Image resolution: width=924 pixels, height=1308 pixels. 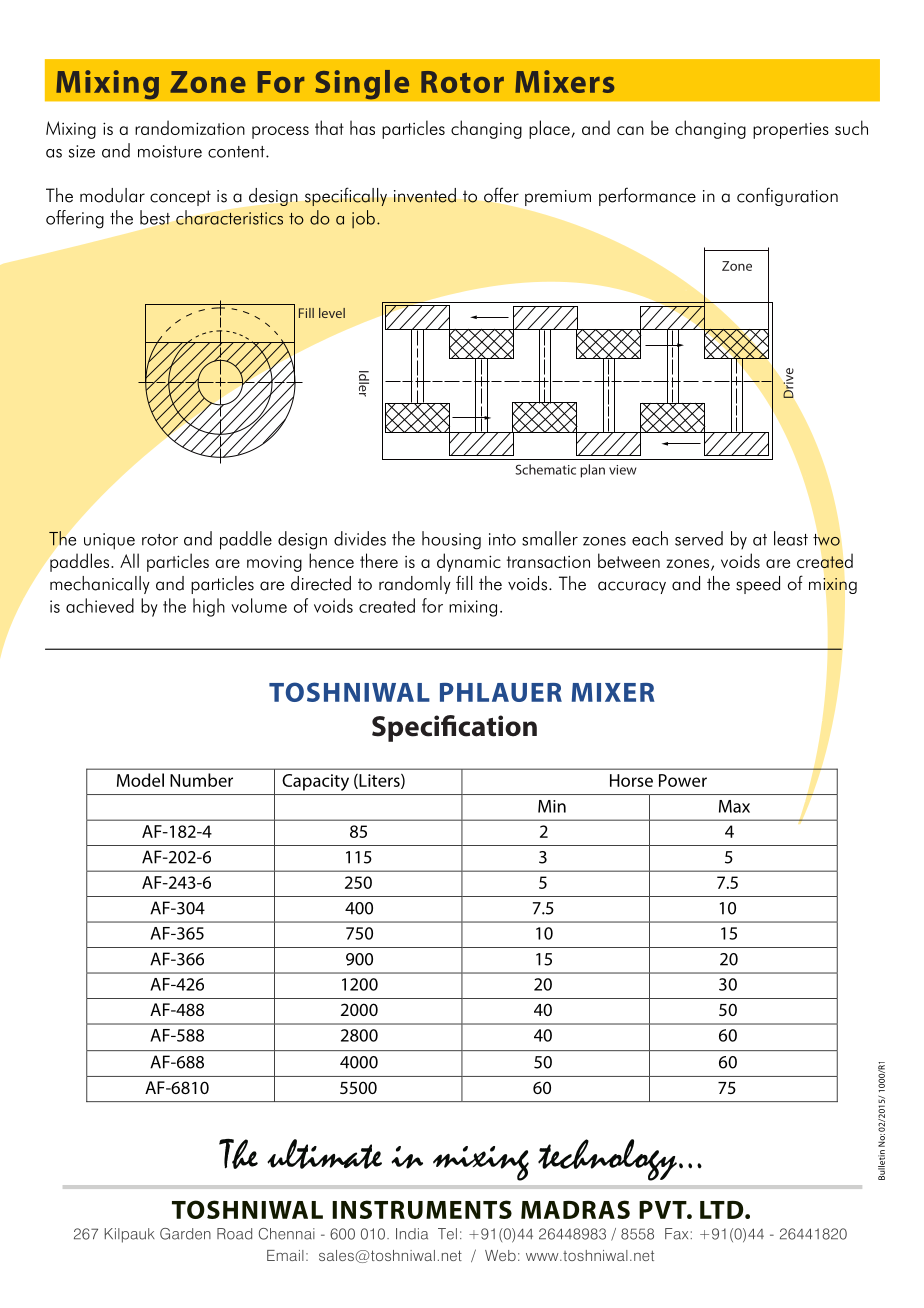 I want to click on Min, so click(x=552, y=806).
